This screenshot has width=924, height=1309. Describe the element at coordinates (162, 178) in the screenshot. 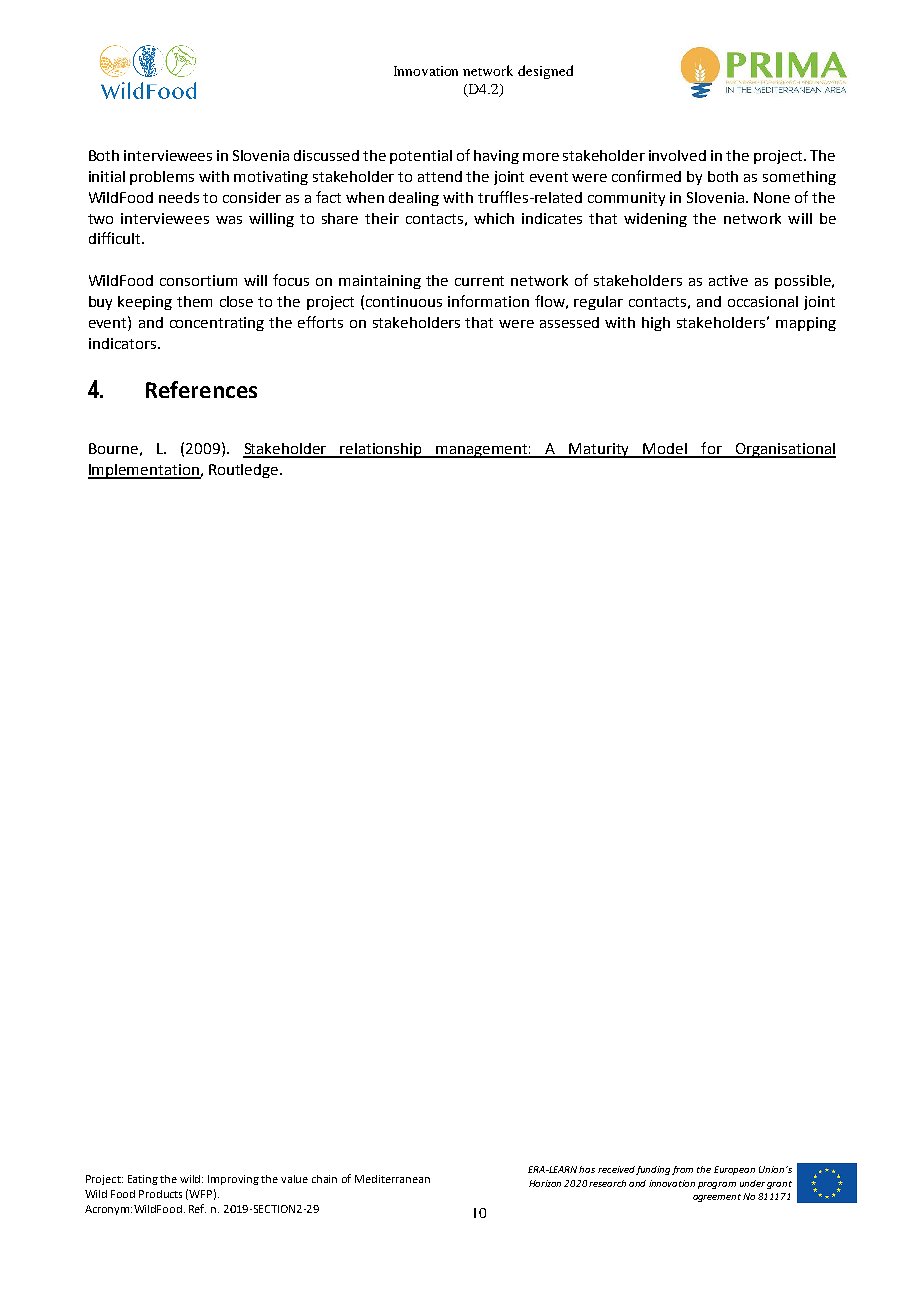

I see `problems` at that location.
